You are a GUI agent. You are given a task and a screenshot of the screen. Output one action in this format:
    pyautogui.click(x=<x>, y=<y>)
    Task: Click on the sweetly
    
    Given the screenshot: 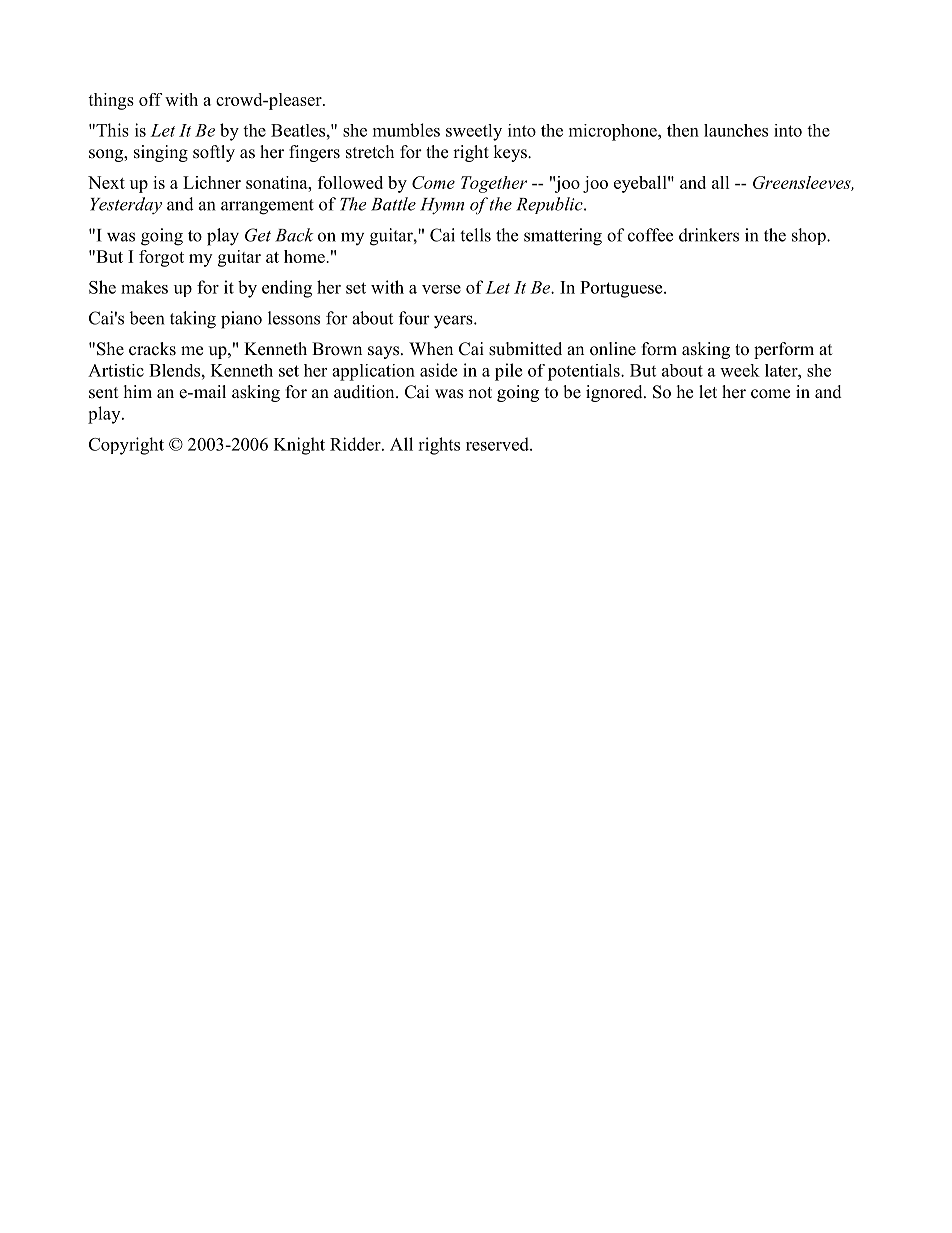 What is the action you would take?
    pyautogui.click(x=474, y=132)
